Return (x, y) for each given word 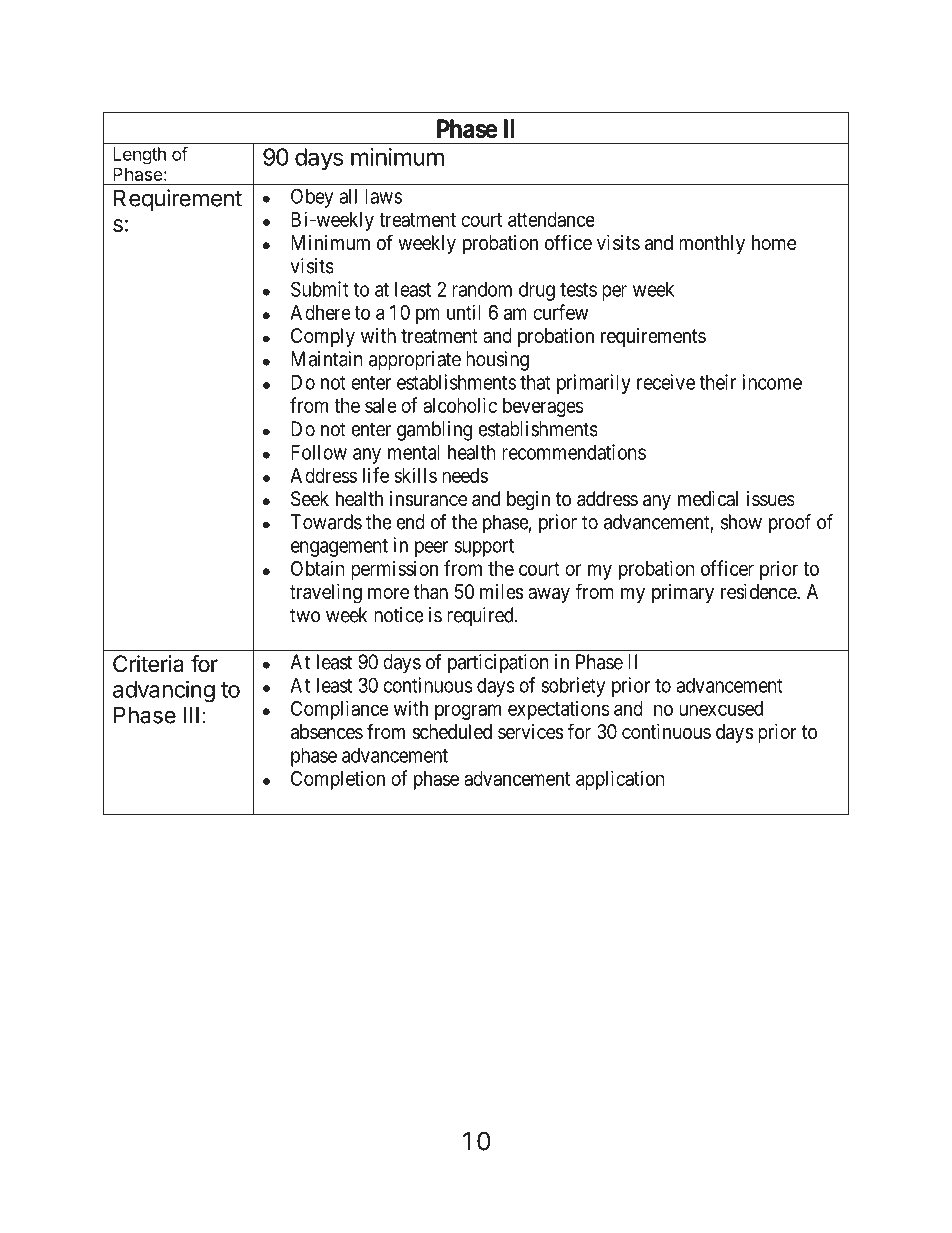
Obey (312, 198)
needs (465, 475)
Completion (338, 780)
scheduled (452, 731)
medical (708, 498)
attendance (551, 219)
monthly (712, 244)
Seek (310, 499)
